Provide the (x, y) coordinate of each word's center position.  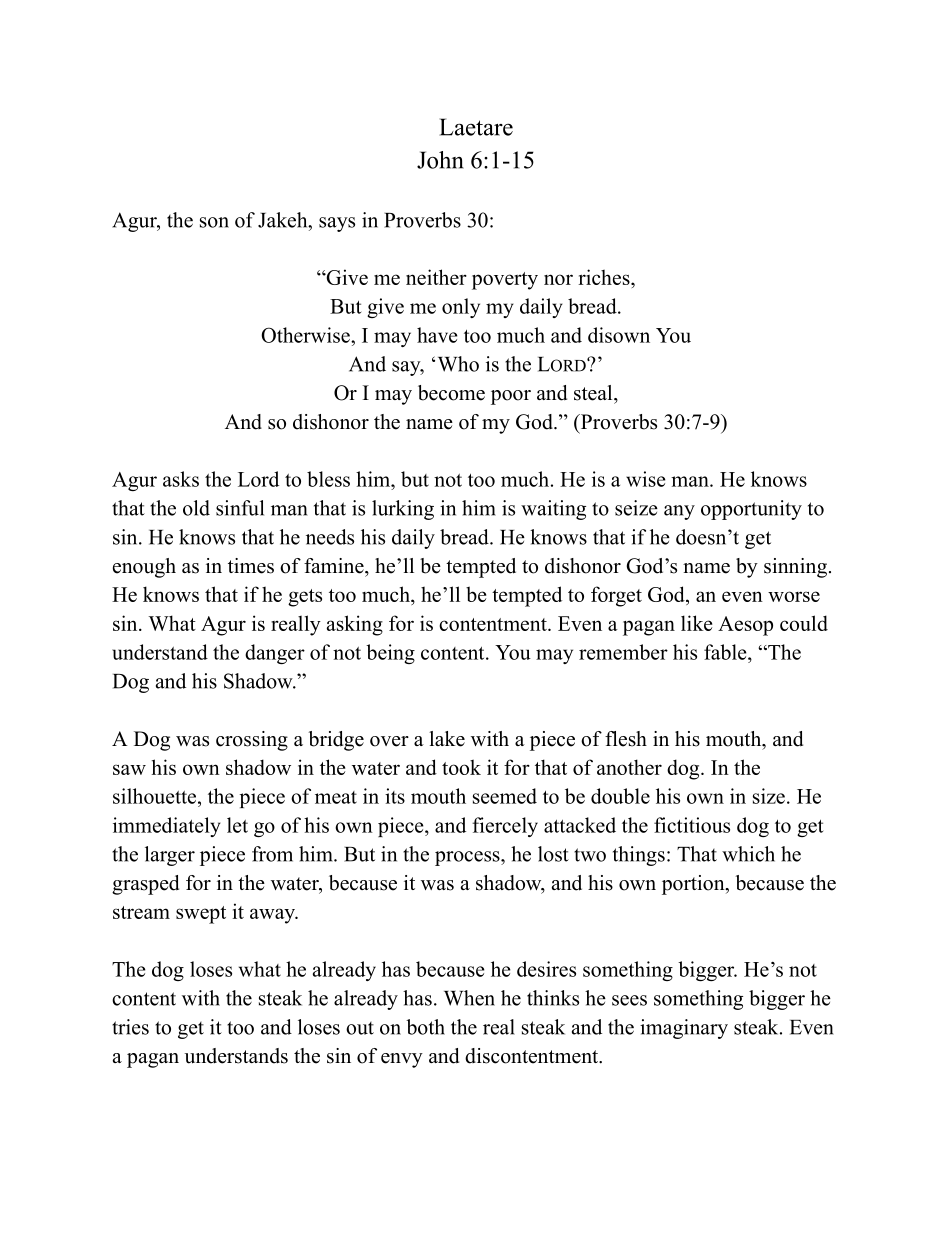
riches (605, 277)
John (440, 160)
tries (130, 1027)
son (214, 222)
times (251, 566)
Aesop (745, 626)
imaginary (684, 1029)
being (390, 654)
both (425, 1027)
